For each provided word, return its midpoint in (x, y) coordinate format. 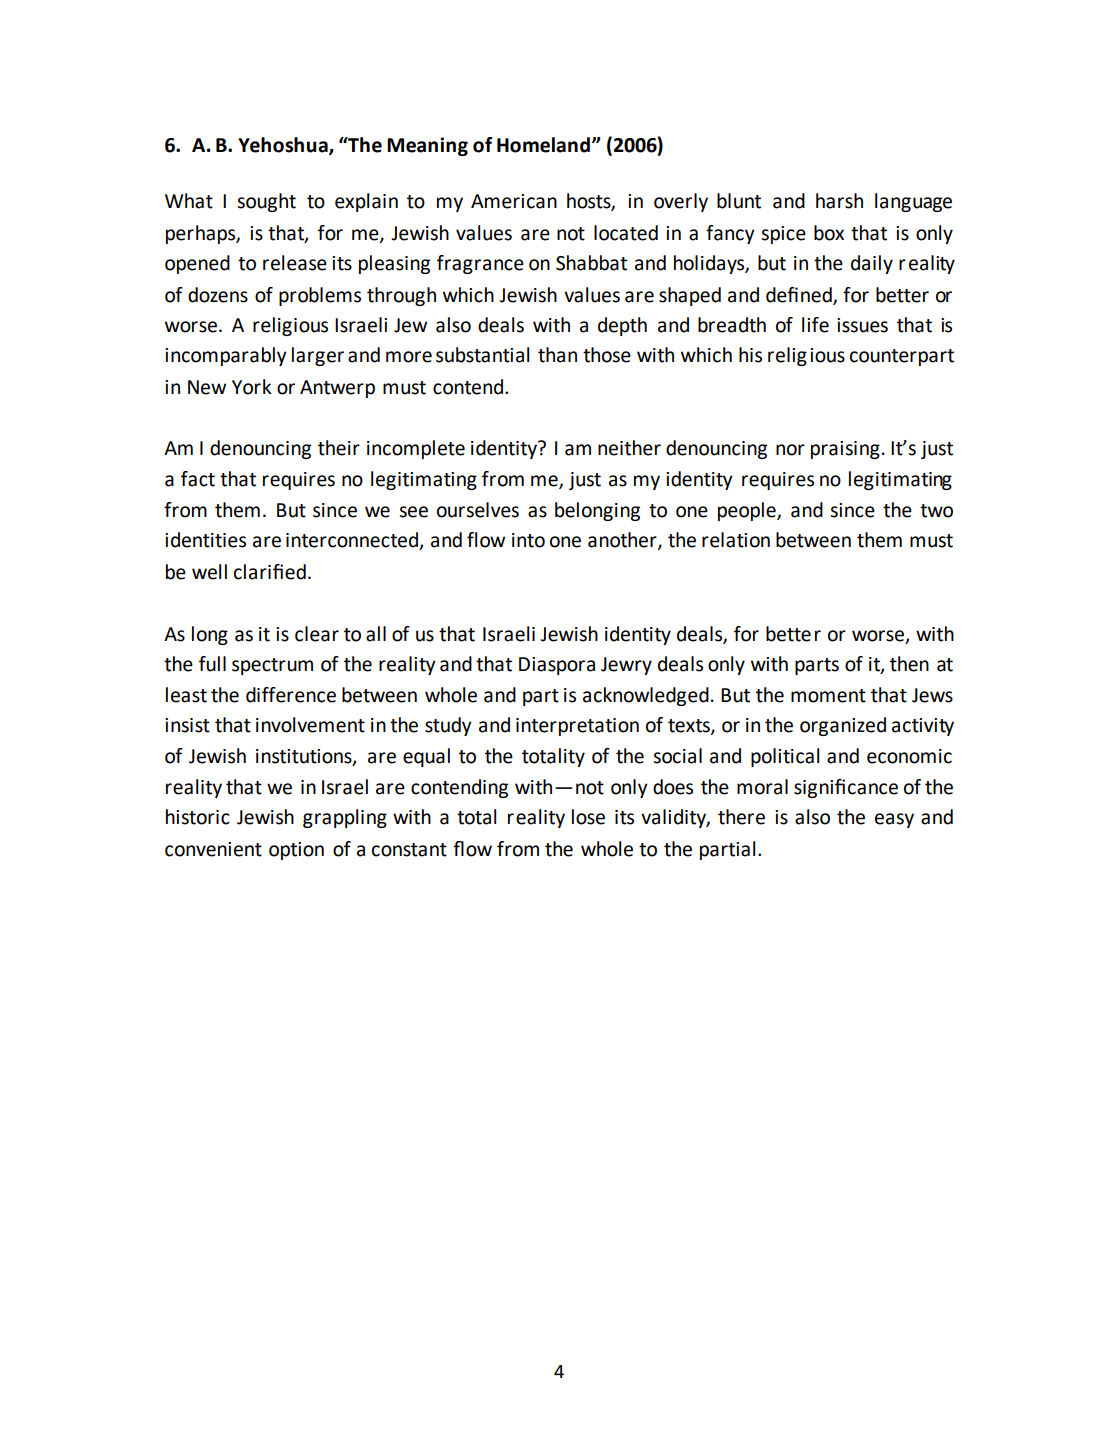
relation (736, 540)
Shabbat (591, 263)
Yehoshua (284, 146)
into (528, 540)
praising (845, 450)
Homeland (543, 145)
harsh (839, 201)
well (209, 572)
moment (828, 696)
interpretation (577, 727)
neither (629, 448)
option (296, 851)
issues (862, 325)
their (339, 448)
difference (291, 695)
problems (320, 296)
